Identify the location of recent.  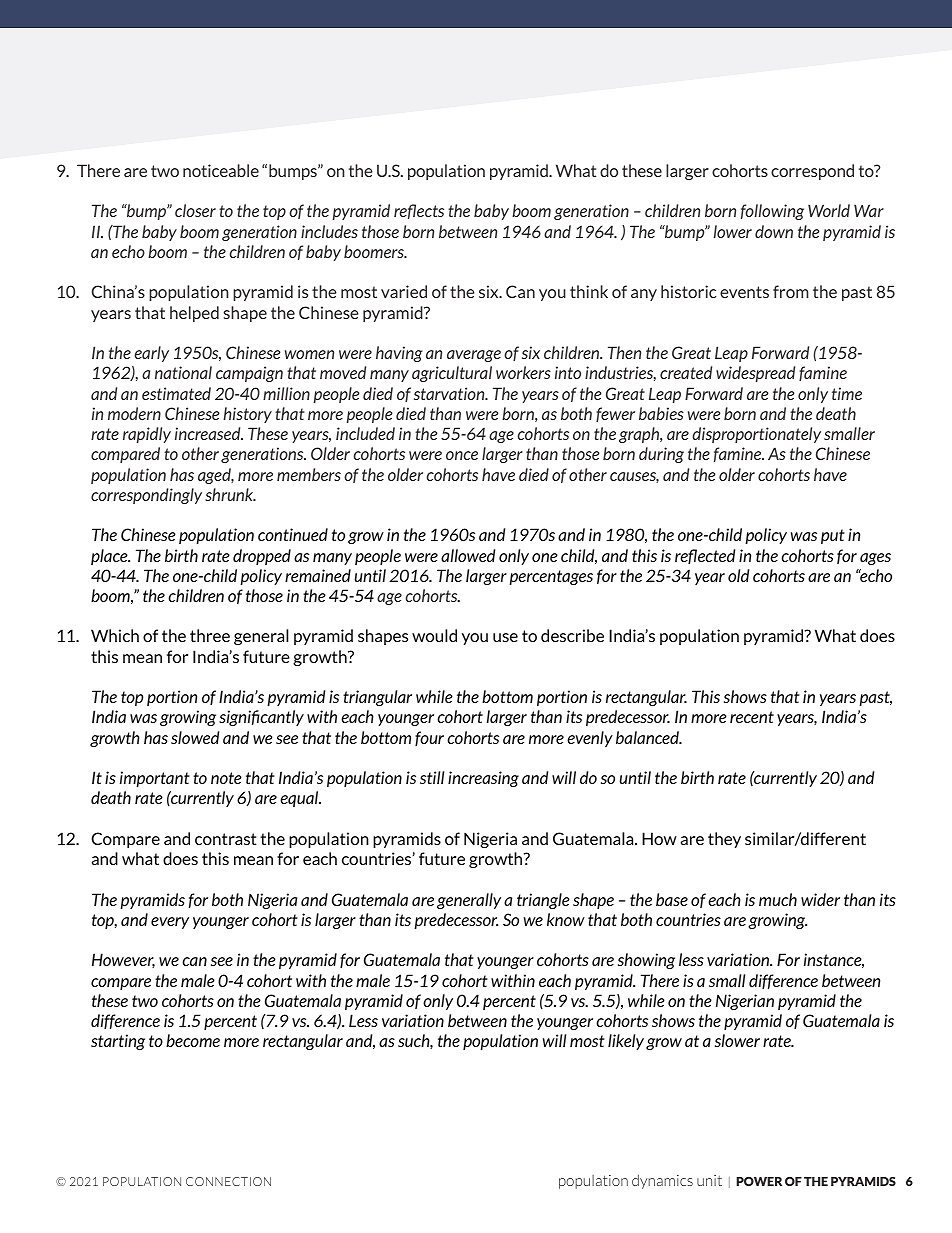
(752, 717).
